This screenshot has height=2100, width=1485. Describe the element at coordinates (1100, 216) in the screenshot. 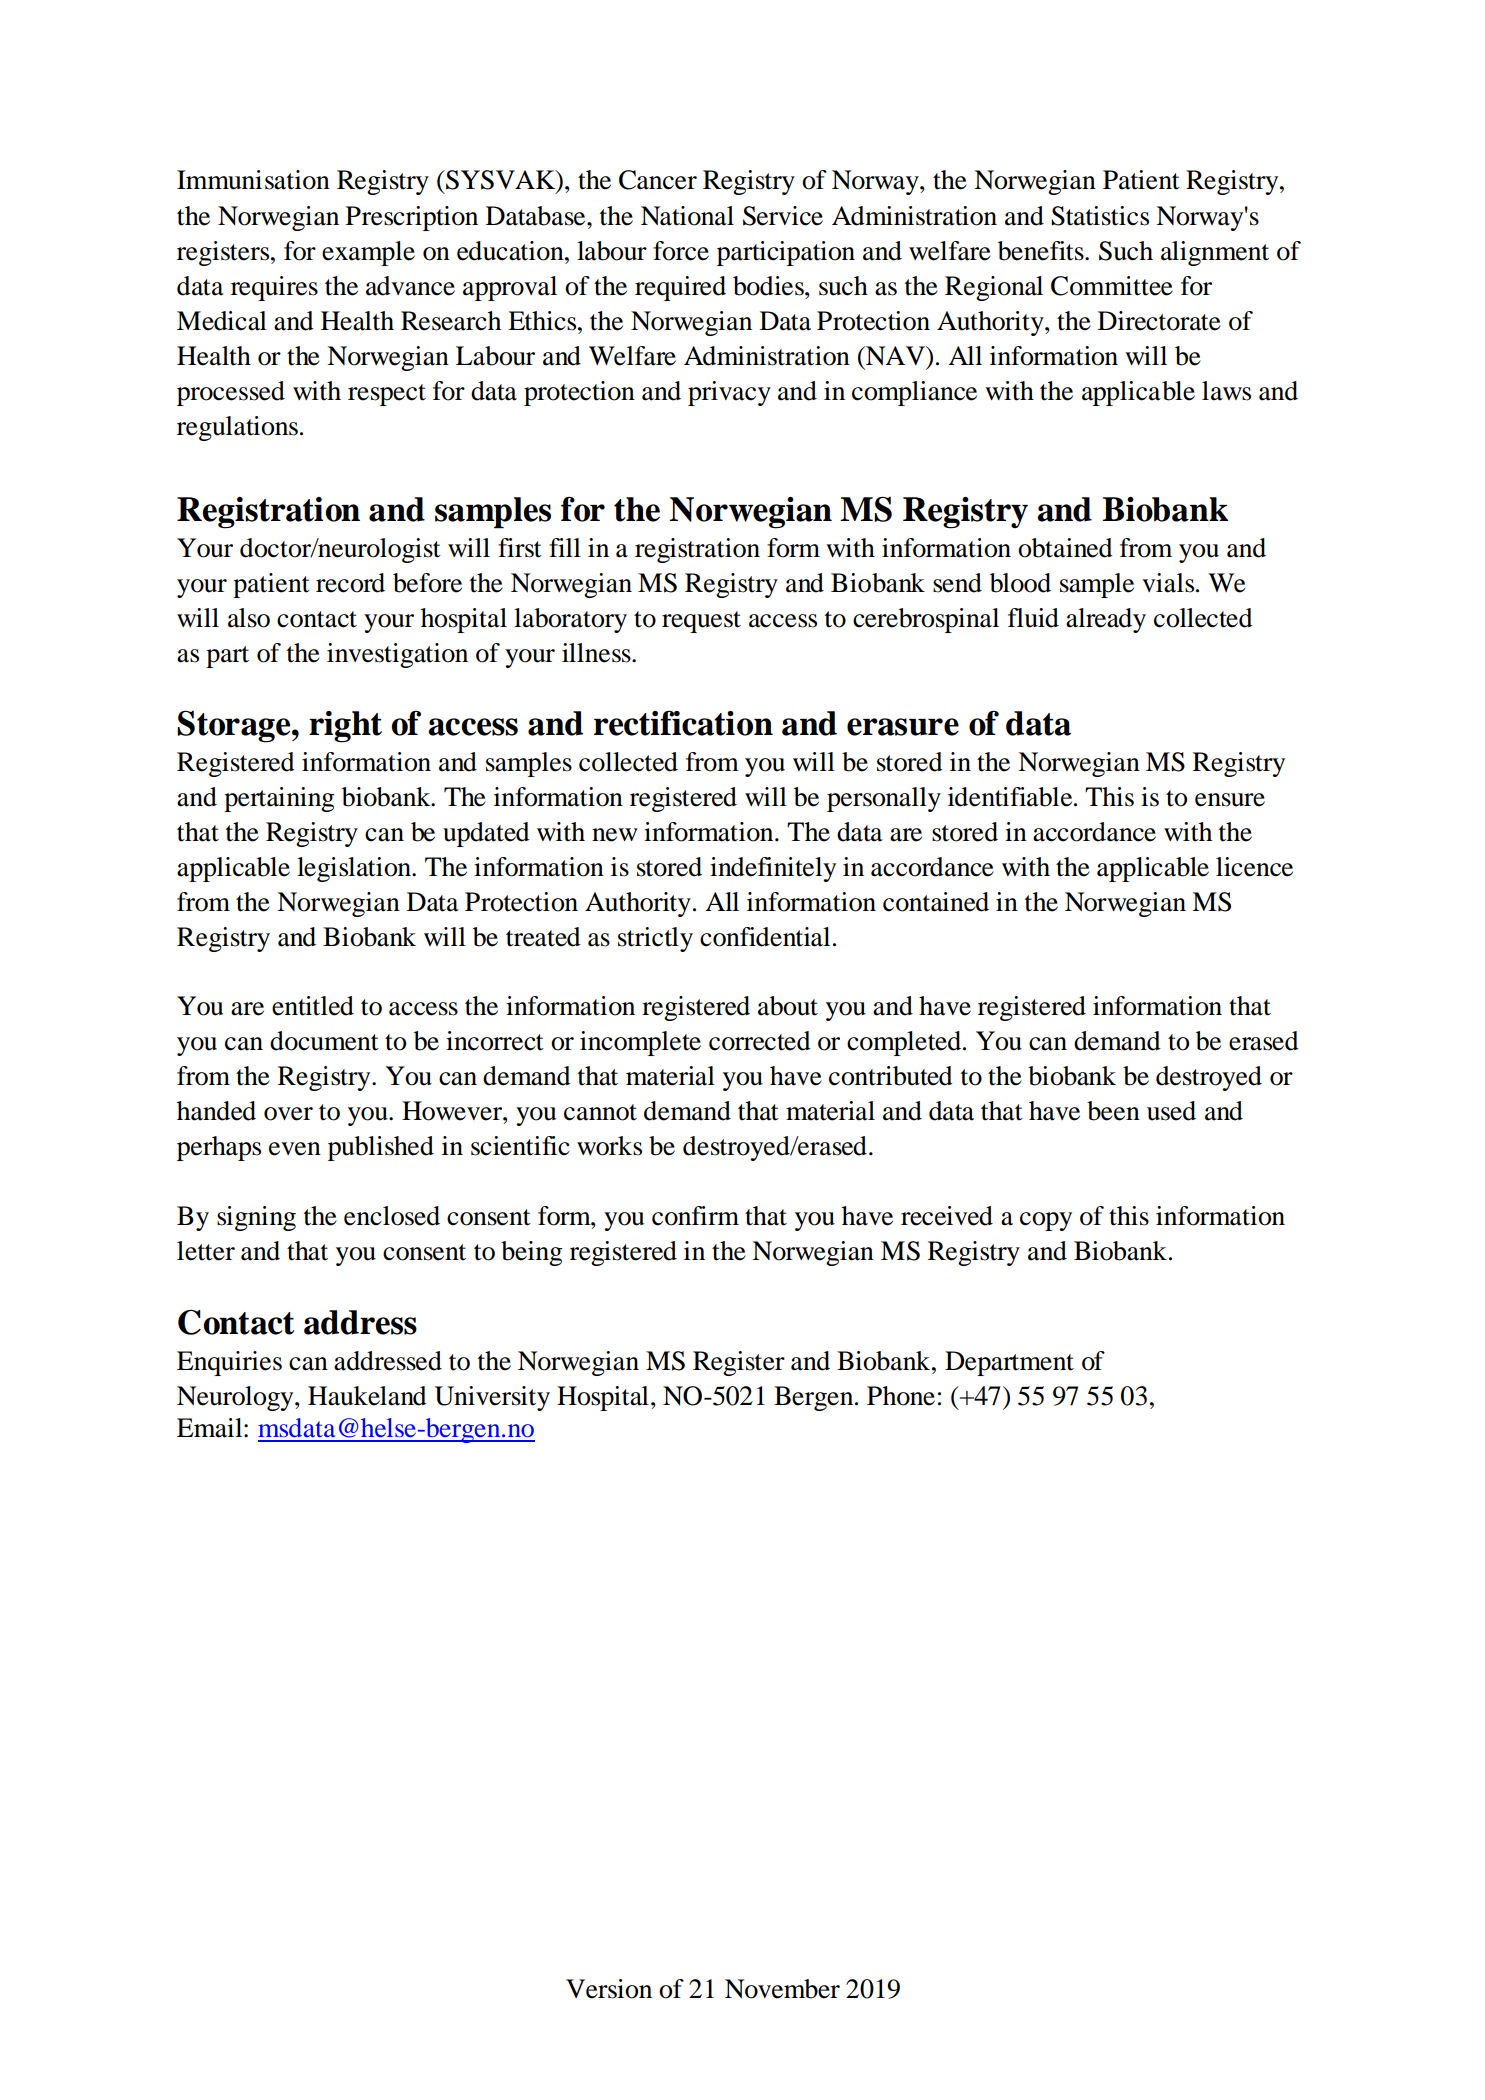

I see `Statistics` at that location.
